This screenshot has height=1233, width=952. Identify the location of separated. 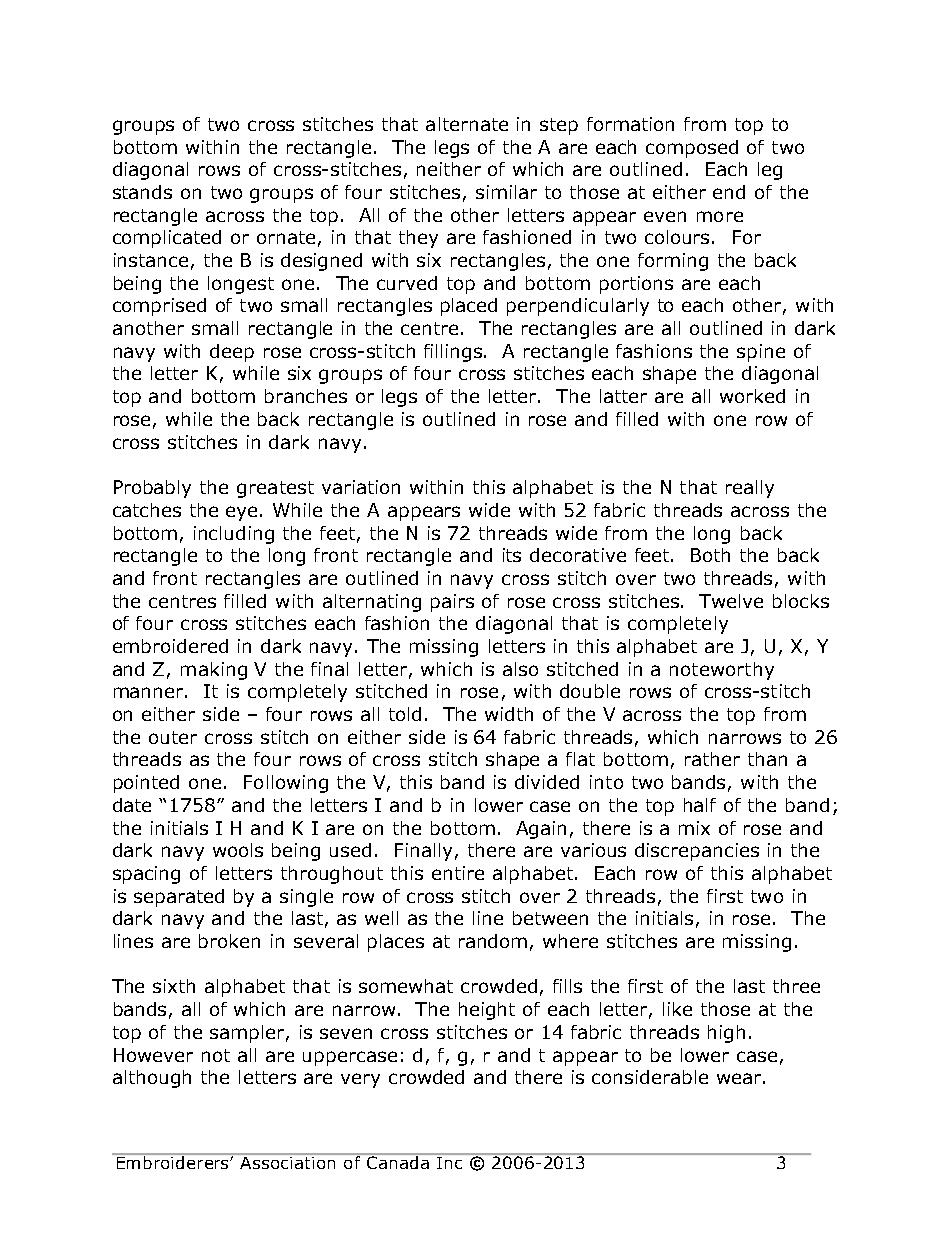
(179, 898).
